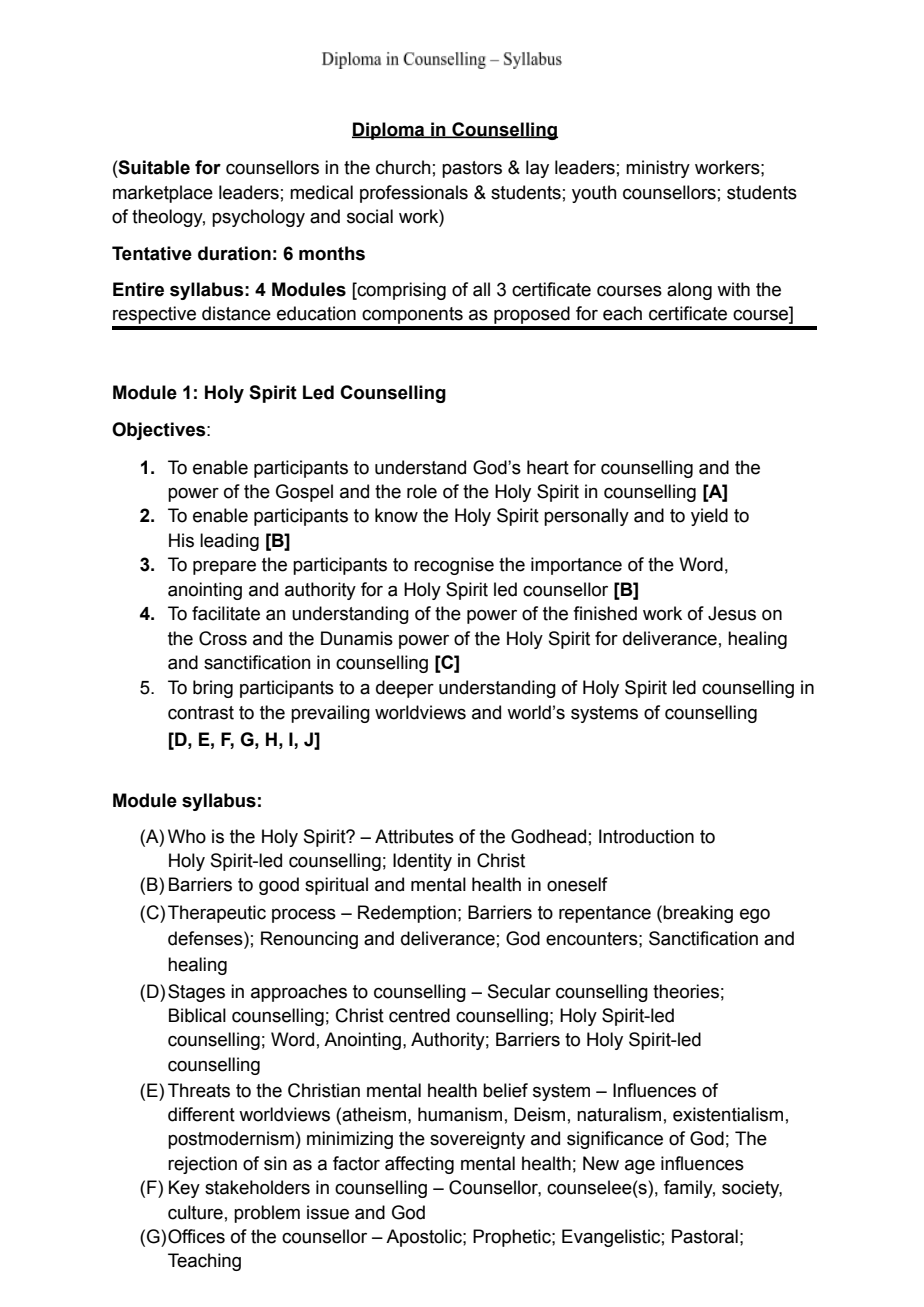 The image size is (924, 1307). I want to click on culture, so click(195, 1212).
